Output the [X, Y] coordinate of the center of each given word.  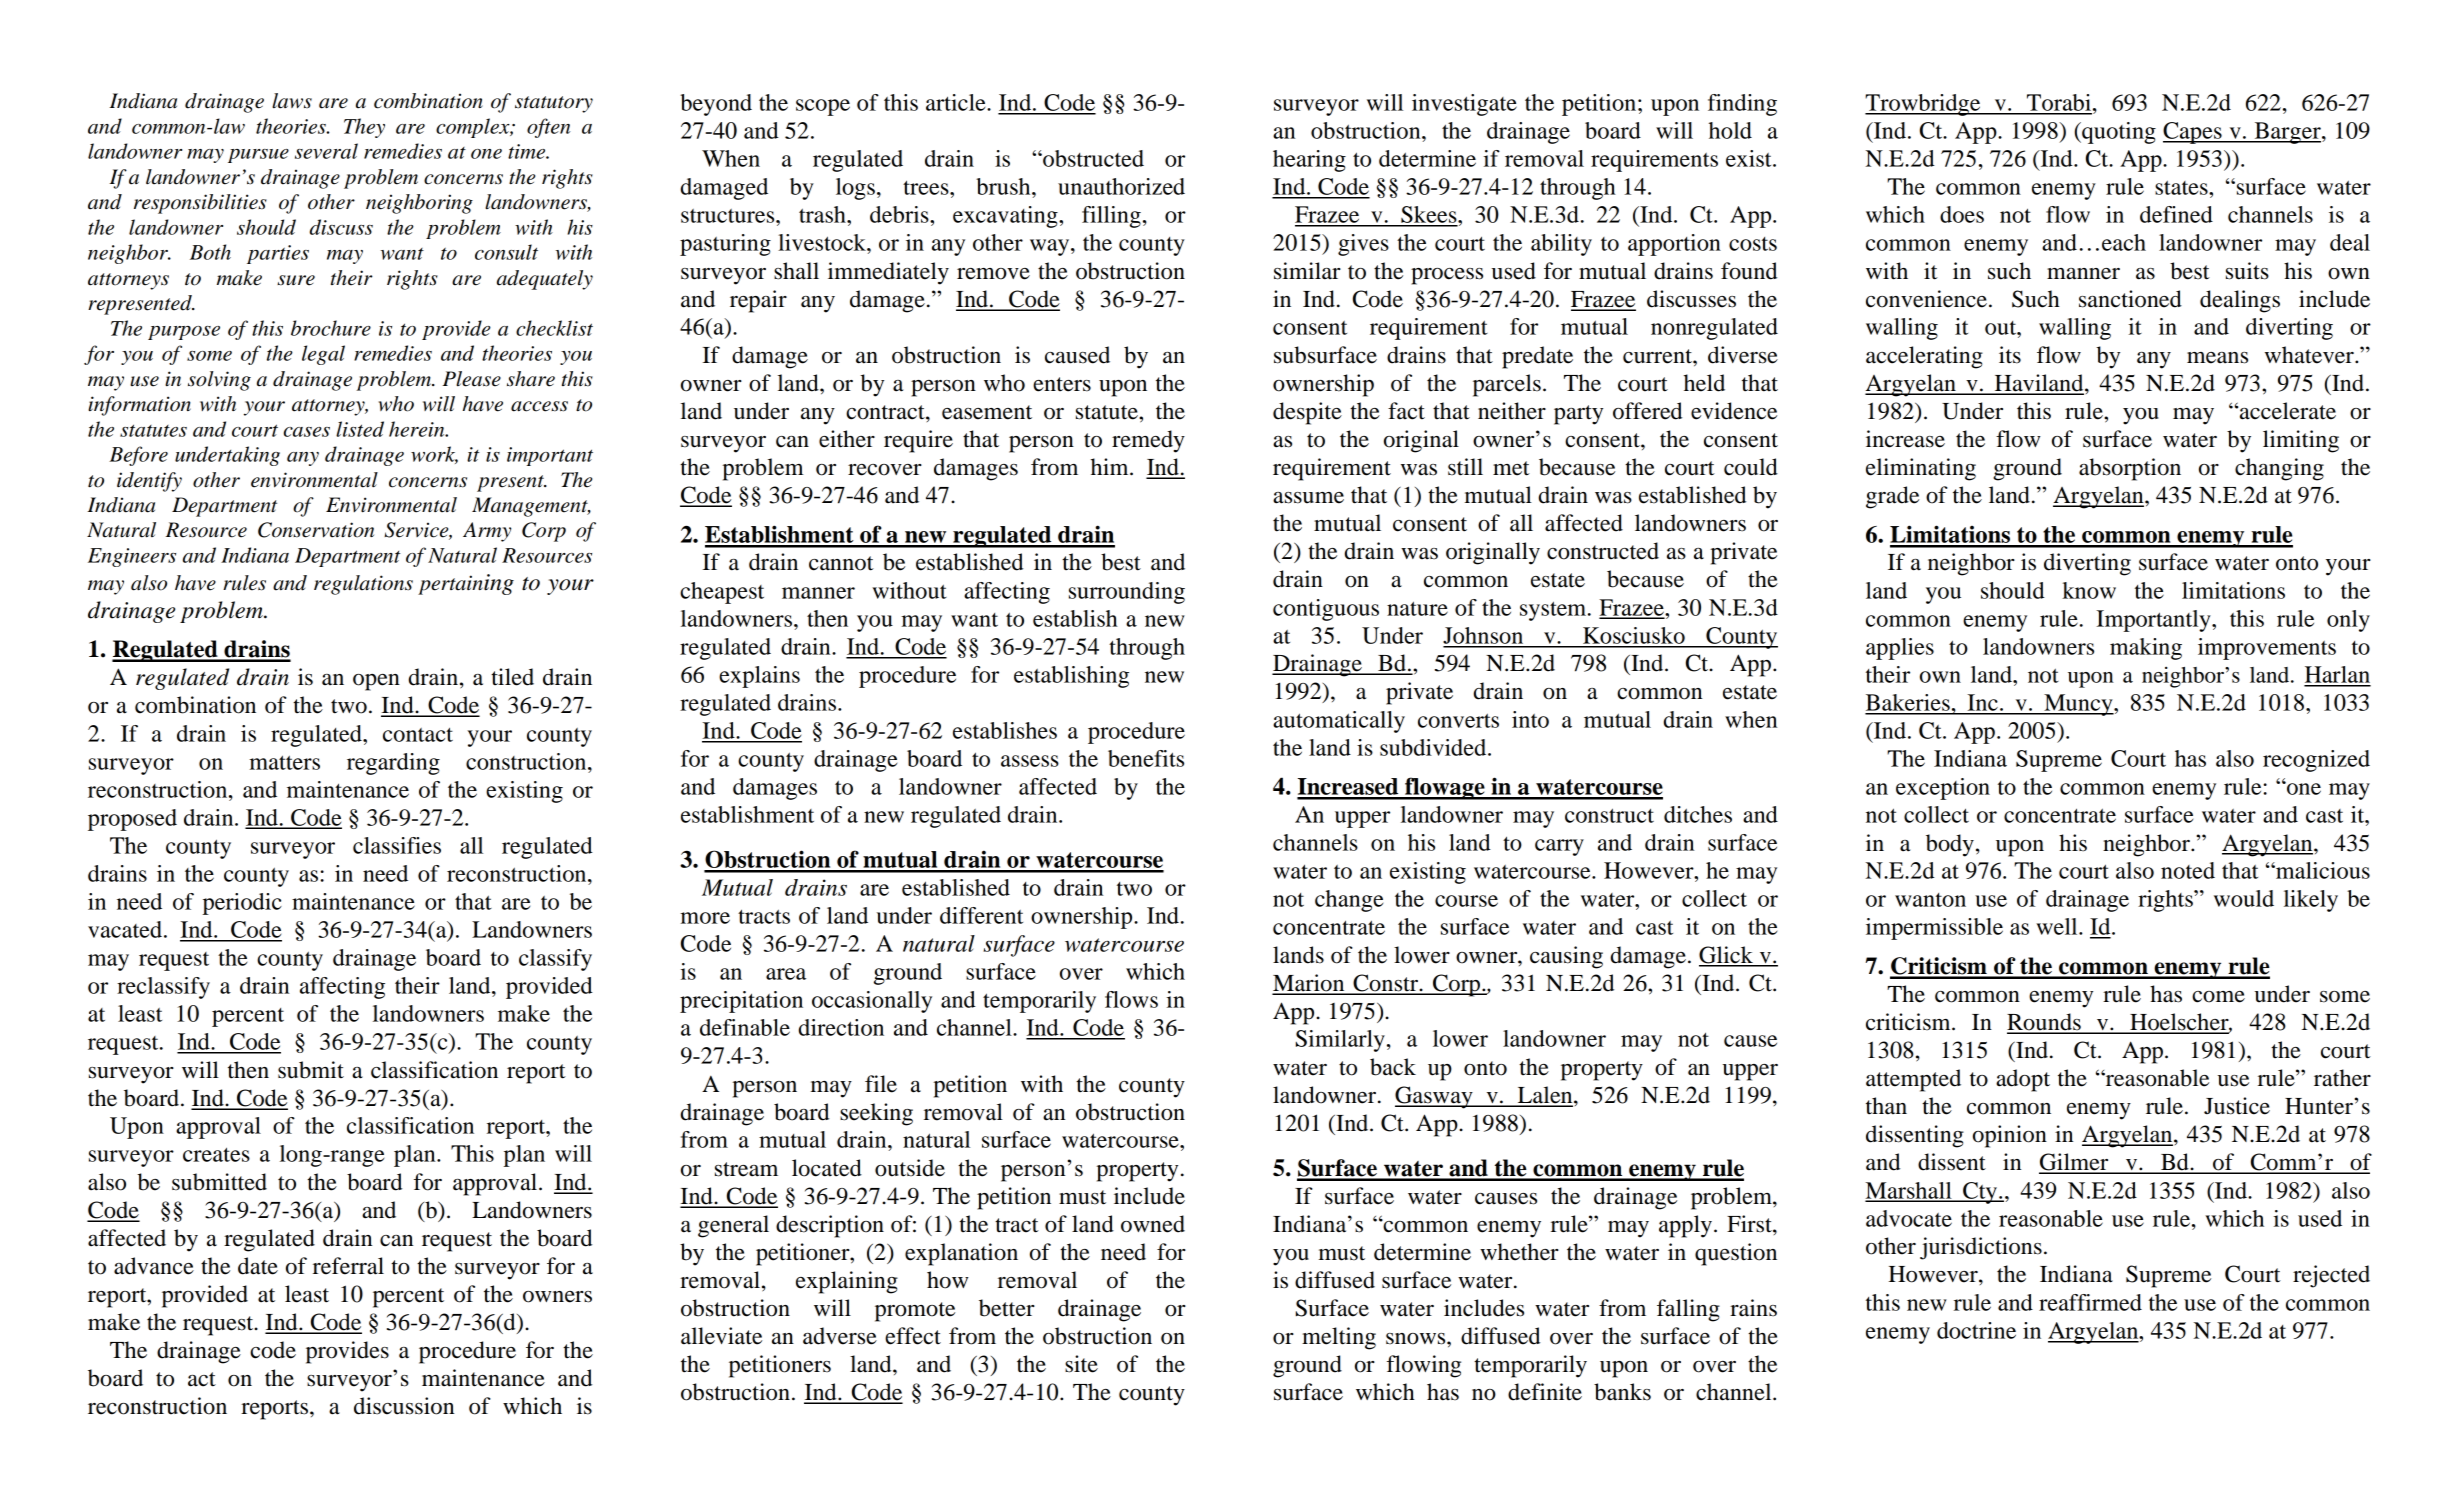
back [1393, 1067]
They [364, 128]
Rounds [2045, 1023]
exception [1943, 789]
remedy [1148, 441]
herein [418, 429]
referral [348, 1266]
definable [745, 1027]
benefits [1146, 758]
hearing [1309, 161]
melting [1339, 1338]
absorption [2130, 469]
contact [418, 734]
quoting [2118, 133]
